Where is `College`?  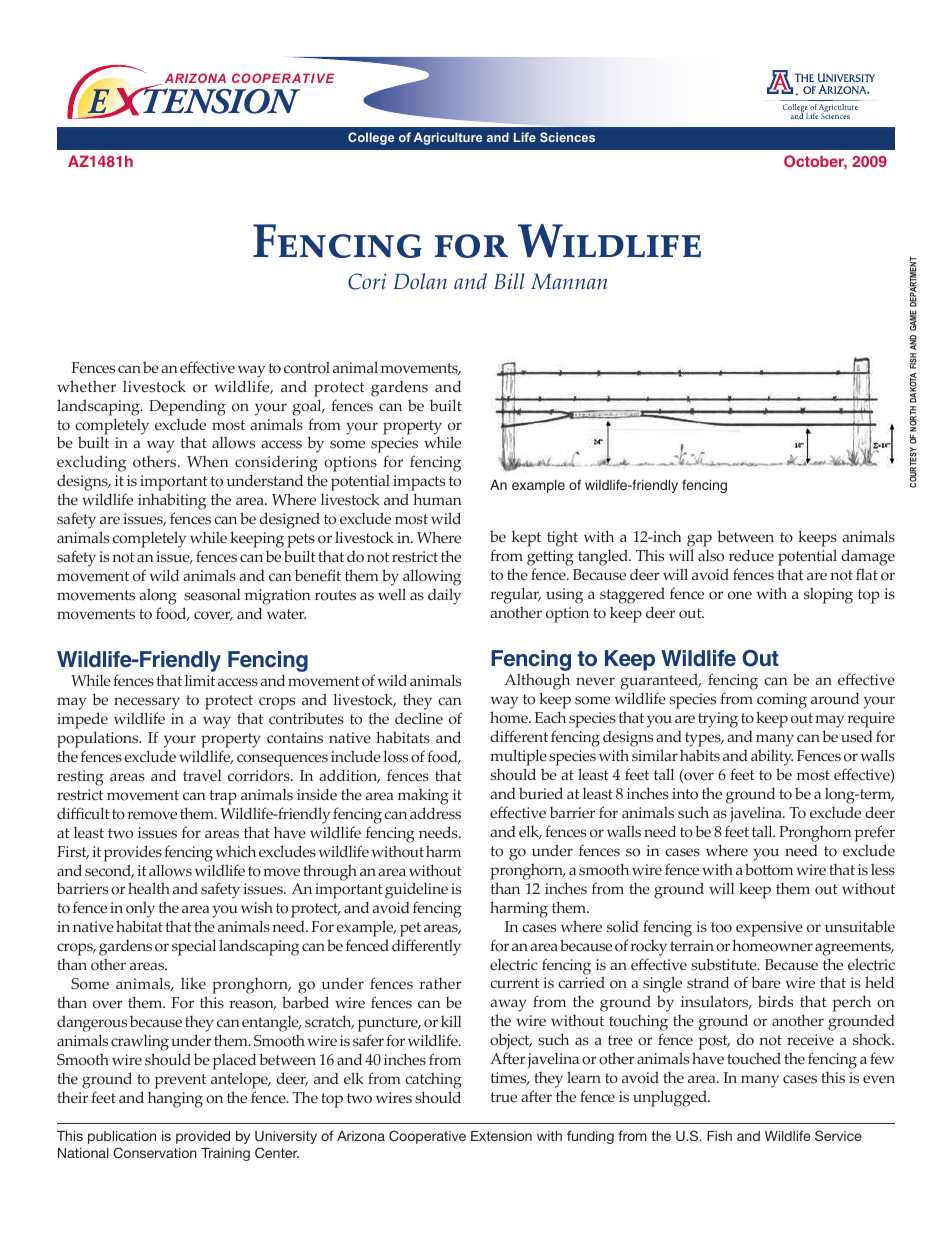 College is located at coordinates (371, 138).
